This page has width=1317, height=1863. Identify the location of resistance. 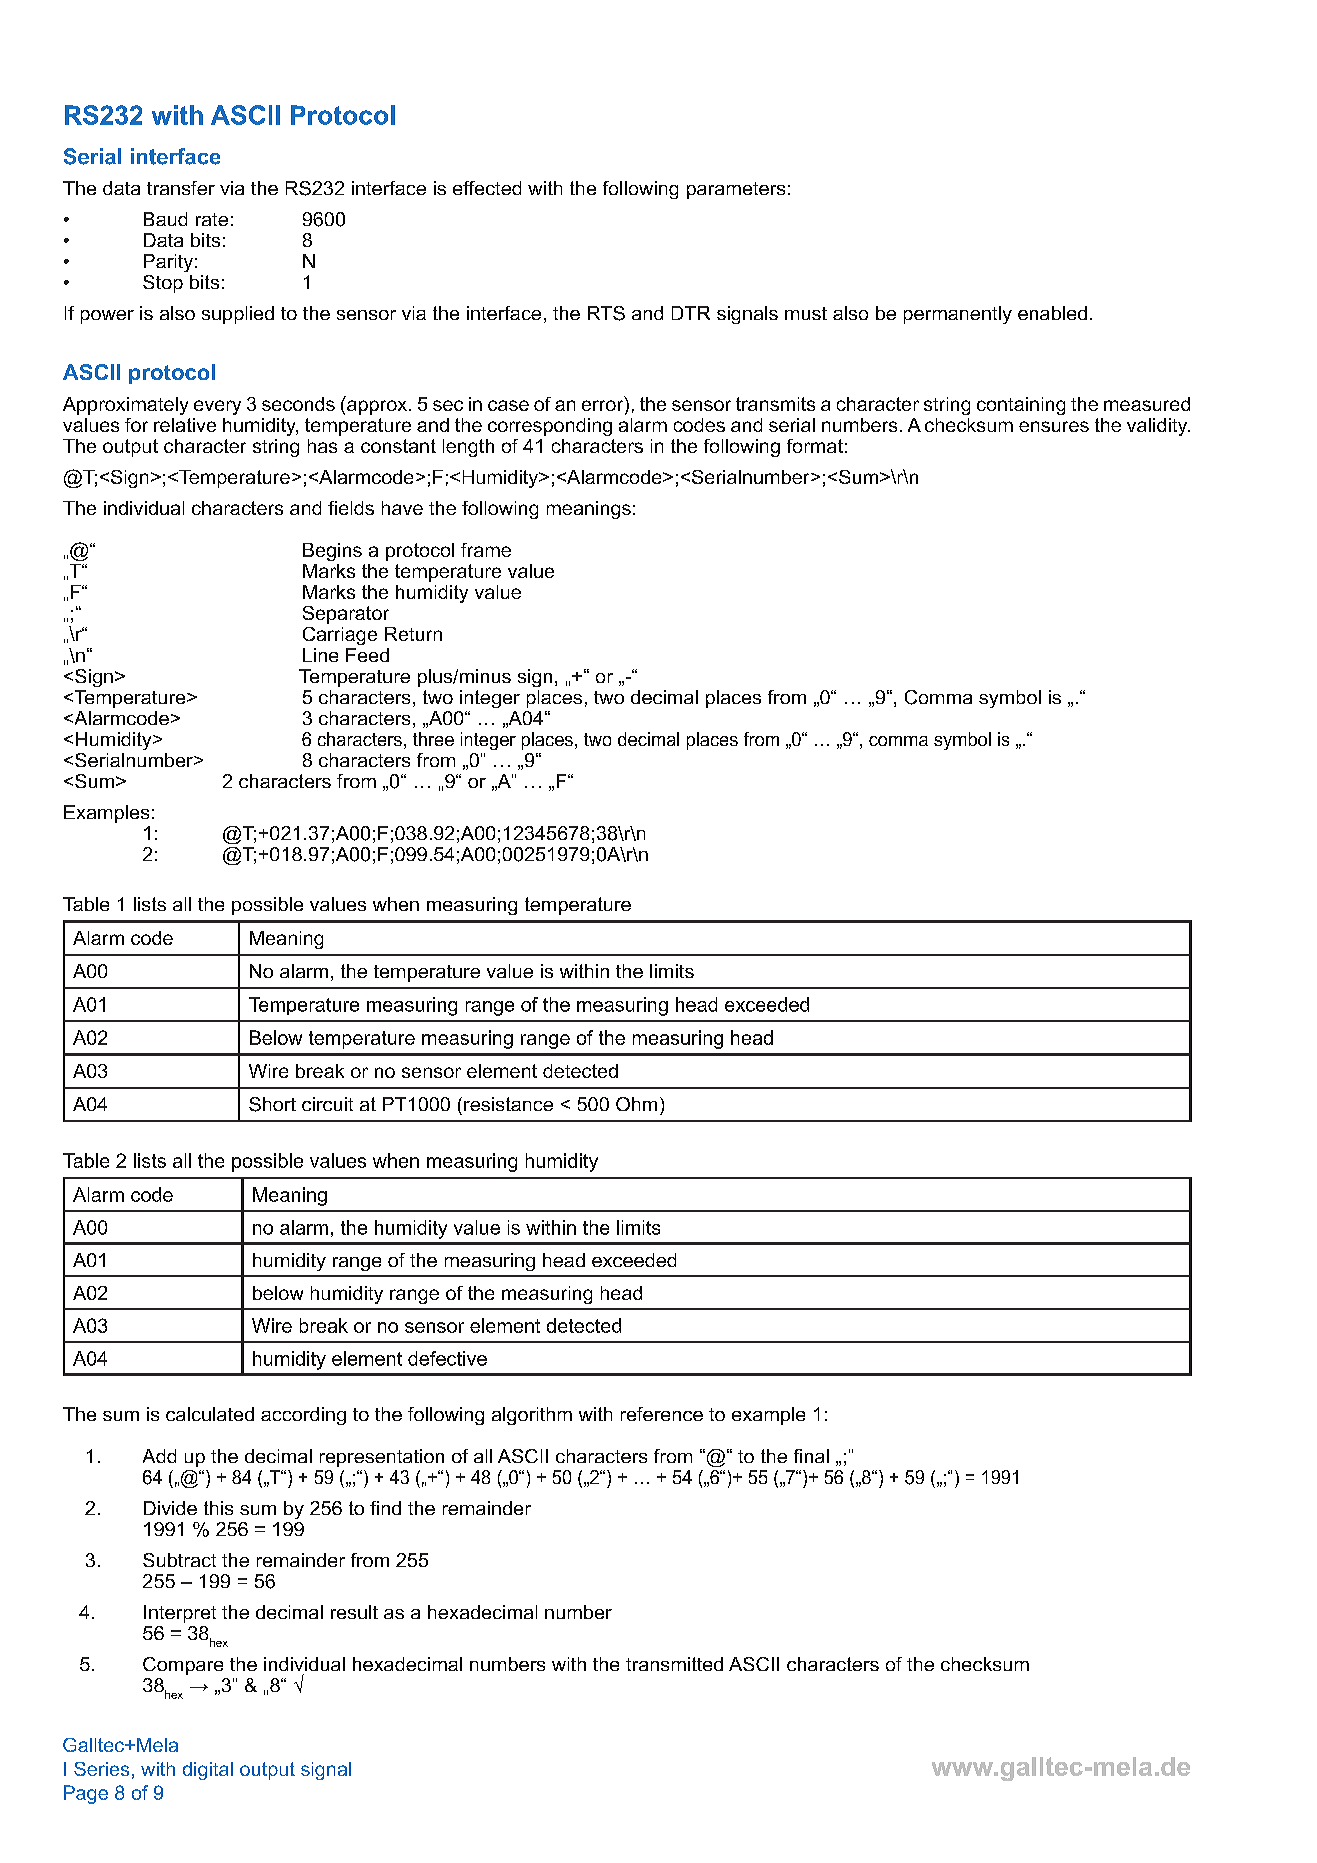
(508, 1104).
